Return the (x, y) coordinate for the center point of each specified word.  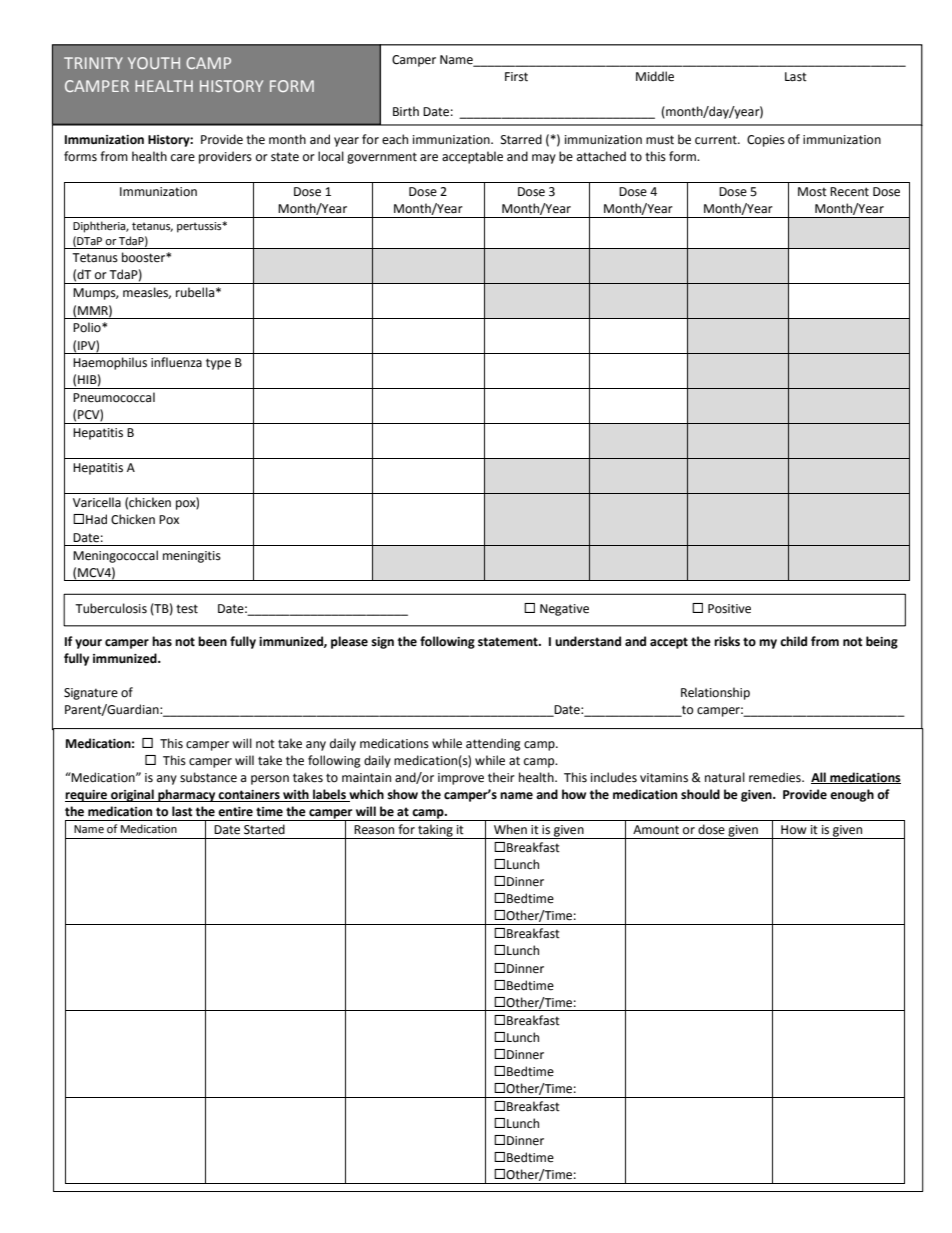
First (516, 77)
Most (812, 192)
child (793, 641)
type (218, 364)
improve (461, 779)
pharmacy (187, 795)
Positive (729, 609)
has (162, 641)
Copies (766, 141)
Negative (564, 610)
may (544, 159)
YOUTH (154, 63)
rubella (195, 292)
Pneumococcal (114, 397)
